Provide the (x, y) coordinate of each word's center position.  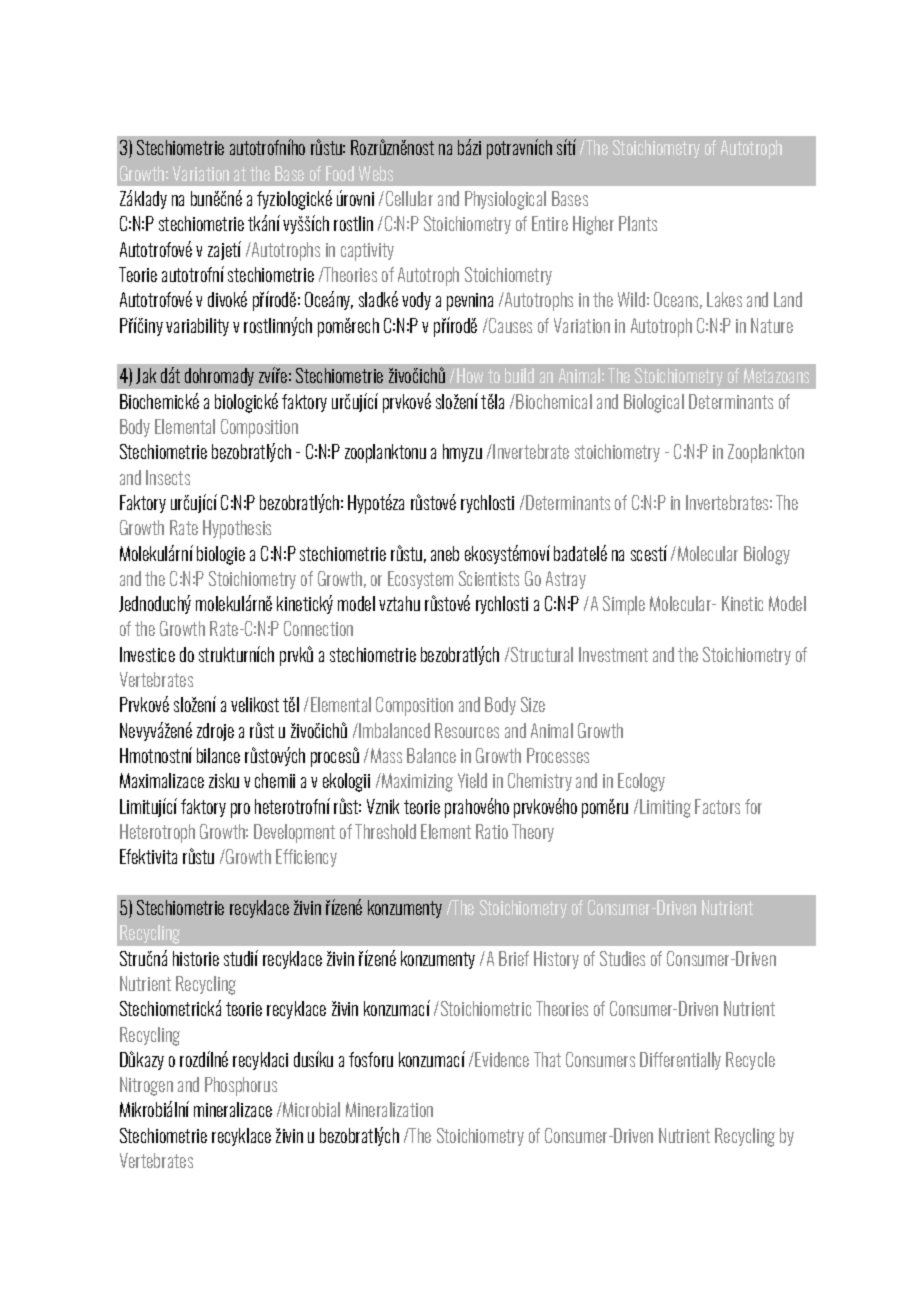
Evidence (502, 1059)
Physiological (505, 200)
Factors (717, 806)
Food (340, 173)
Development (294, 833)
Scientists (489, 578)
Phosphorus (241, 1086)
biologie (221, 555)
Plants (638, 223)
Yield (472, 780)
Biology (767, 555)
